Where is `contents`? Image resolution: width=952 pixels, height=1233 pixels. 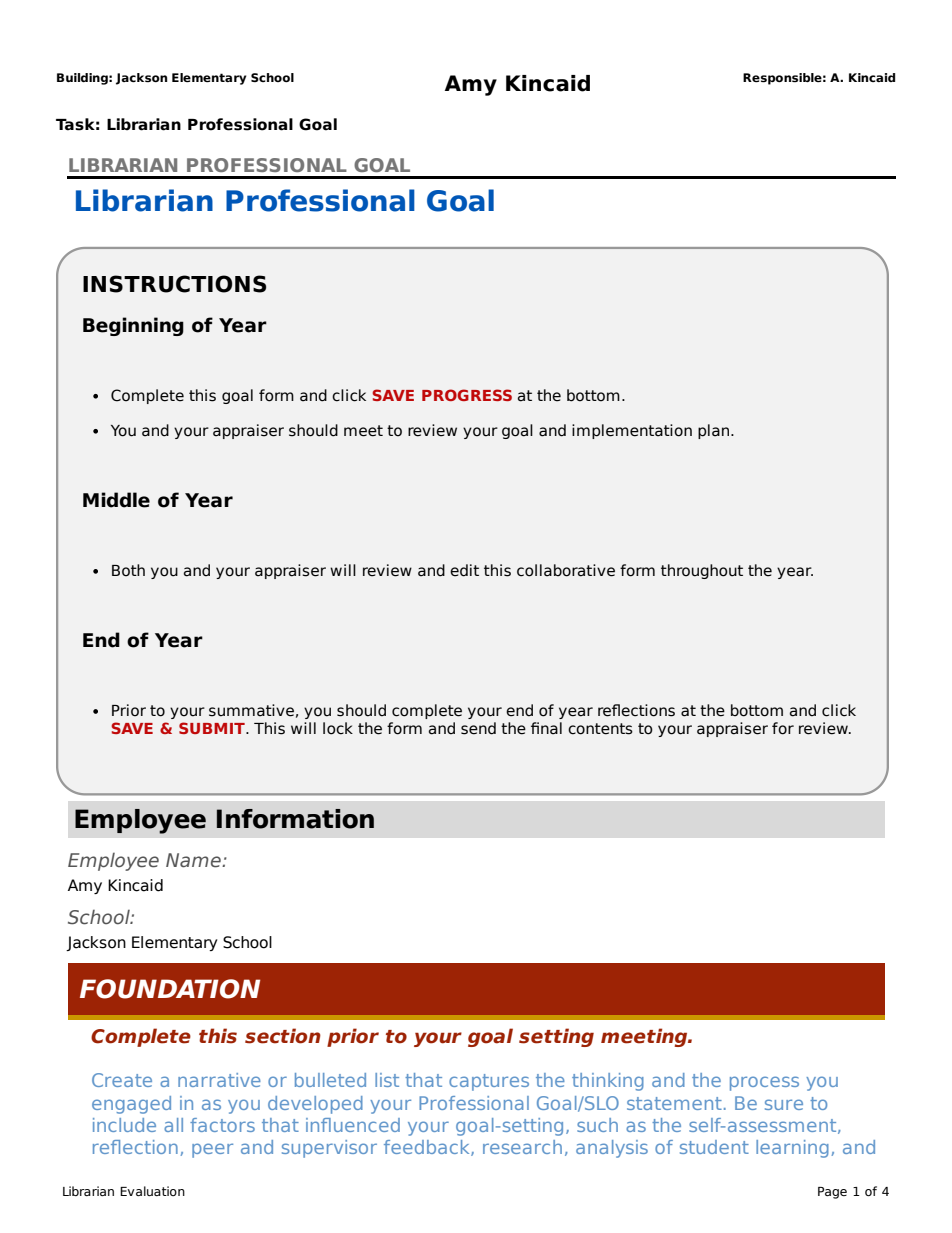 contents is located at coordinates (600, 729).
